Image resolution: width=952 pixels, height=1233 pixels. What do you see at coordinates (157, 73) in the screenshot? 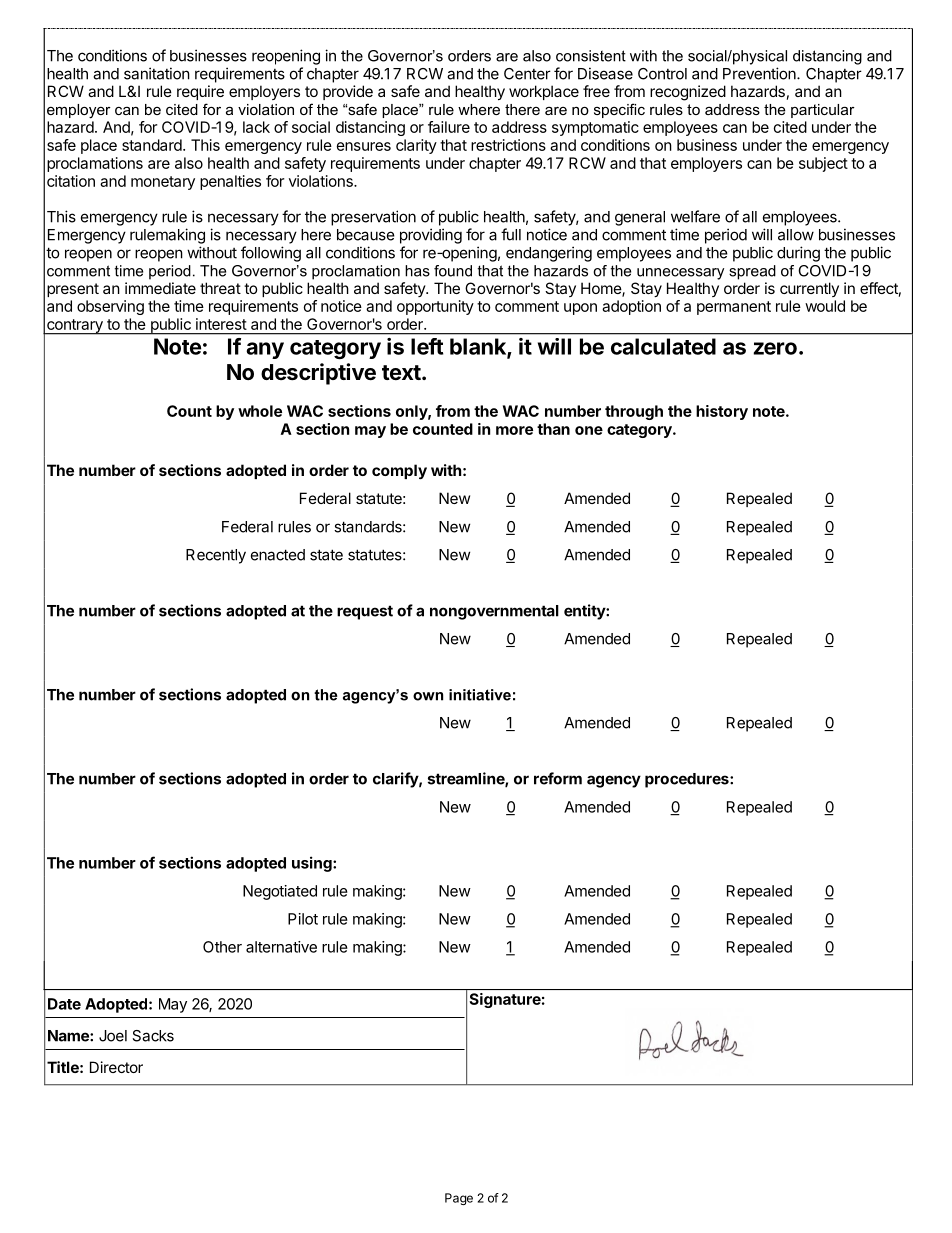
I see `sanitation` at bounding box center [157, 73].
